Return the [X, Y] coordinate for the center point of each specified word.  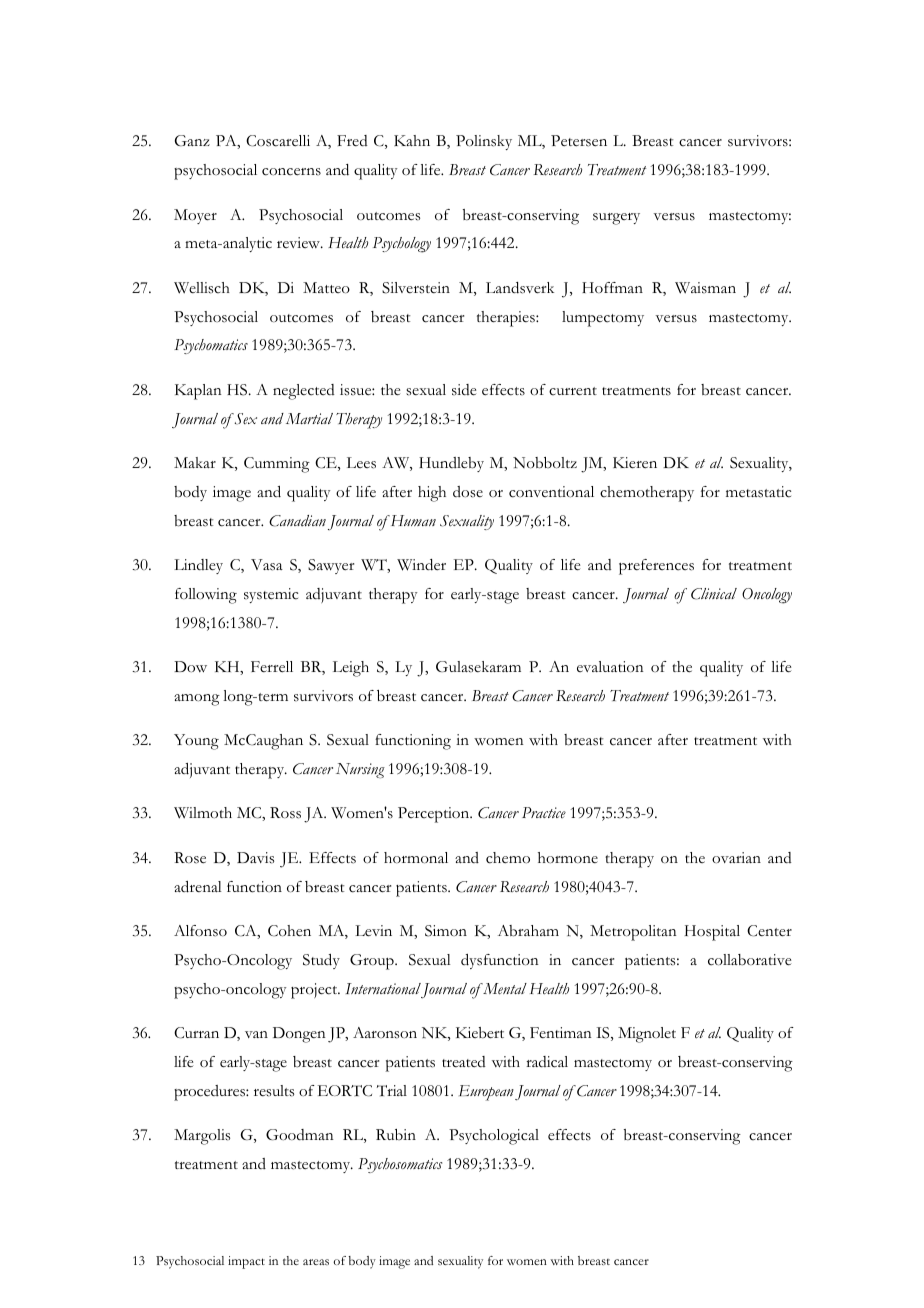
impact [246, 1262]
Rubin [396, 1134]
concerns [291, 172]
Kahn [412, 140]
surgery [616, 219]
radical [547, 1062]
